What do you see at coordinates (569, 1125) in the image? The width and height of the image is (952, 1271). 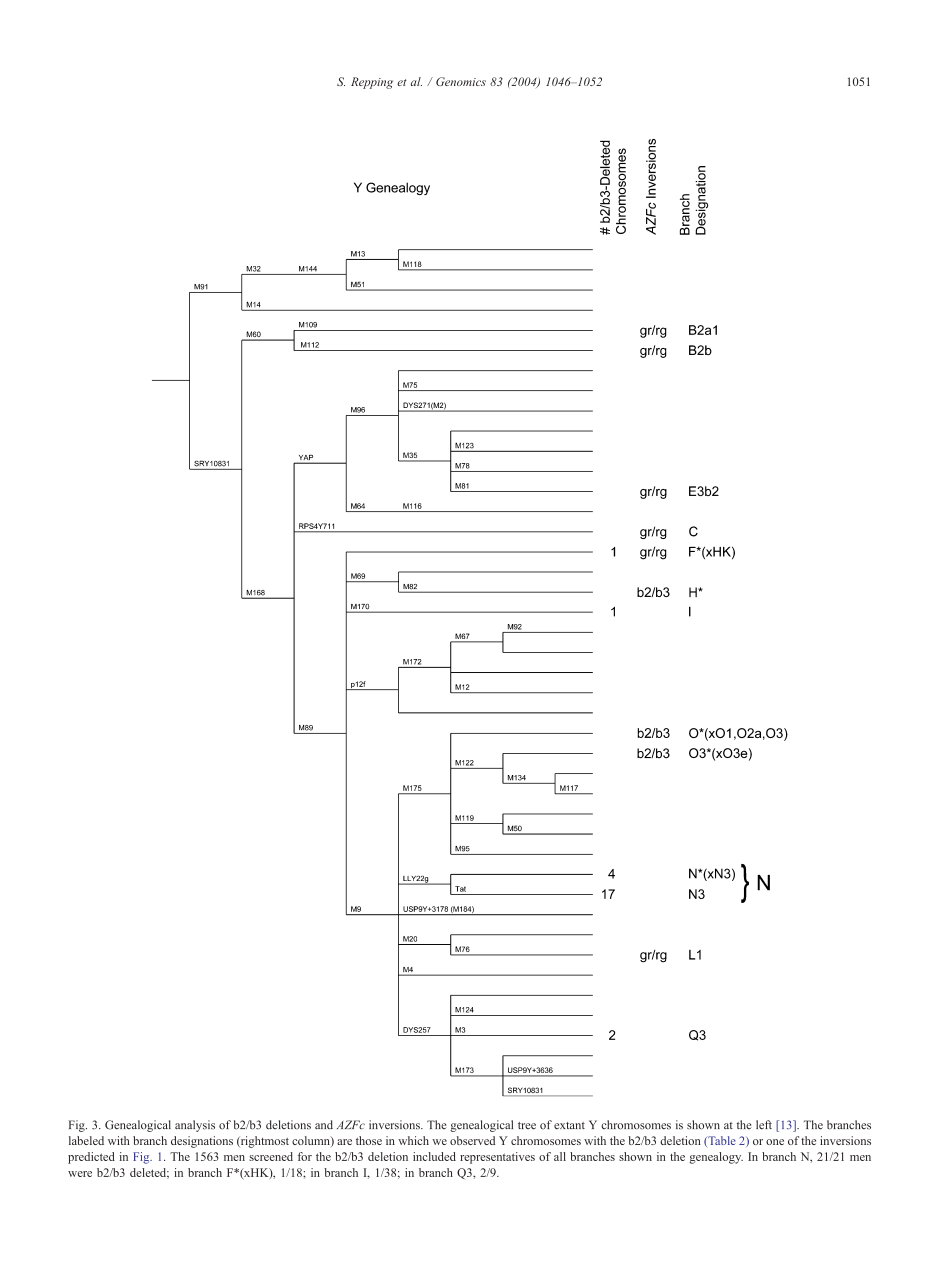 I see `extant` at bounding box center [569, 1125].
